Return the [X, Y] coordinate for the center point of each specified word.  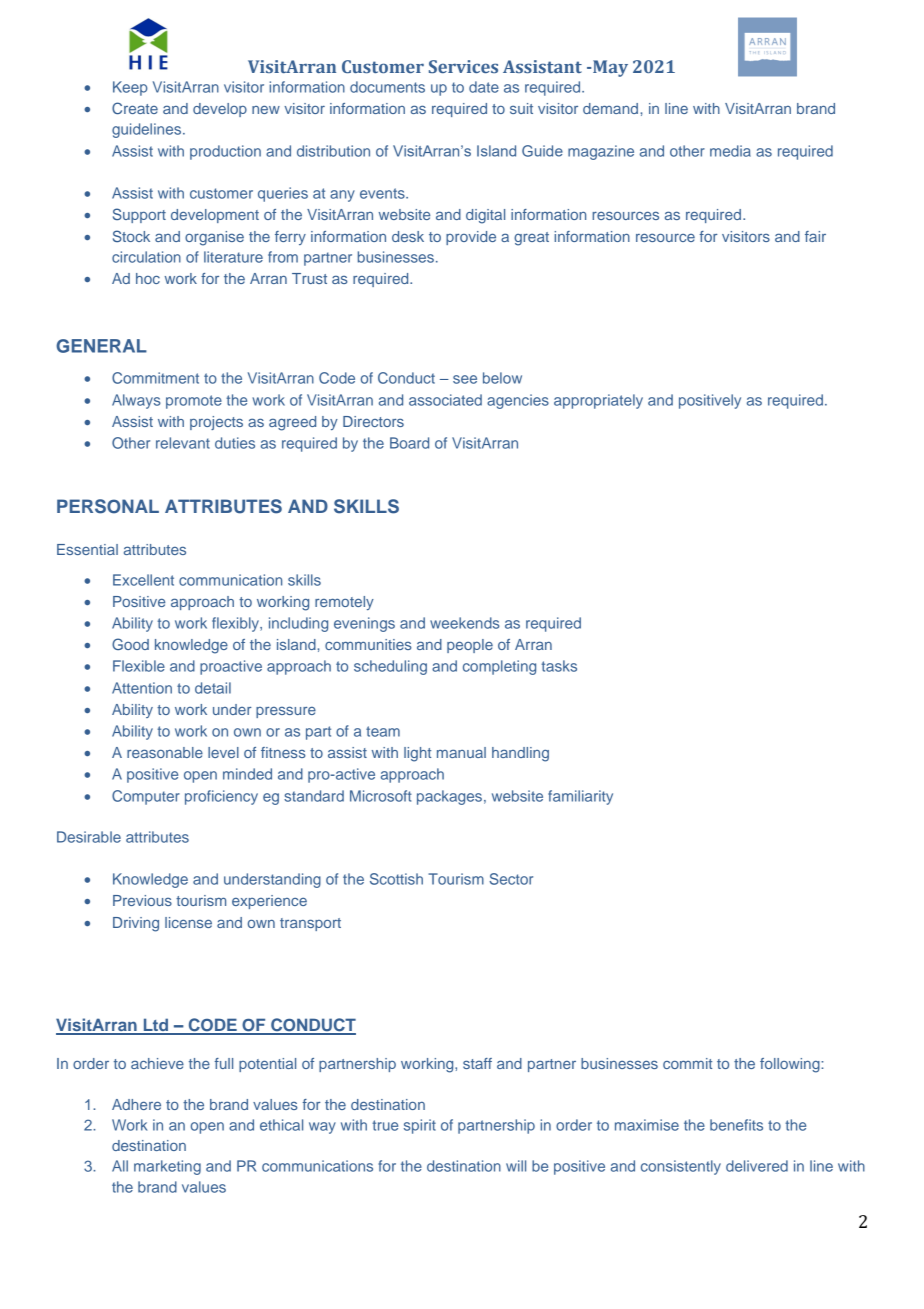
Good [130, 644]
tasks [559, 666]
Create [135, 108]
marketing [167, 1167]
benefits [736, 1125]
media [730, 151]
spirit [420, 1126]
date [484, 87]
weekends [465, 623]
